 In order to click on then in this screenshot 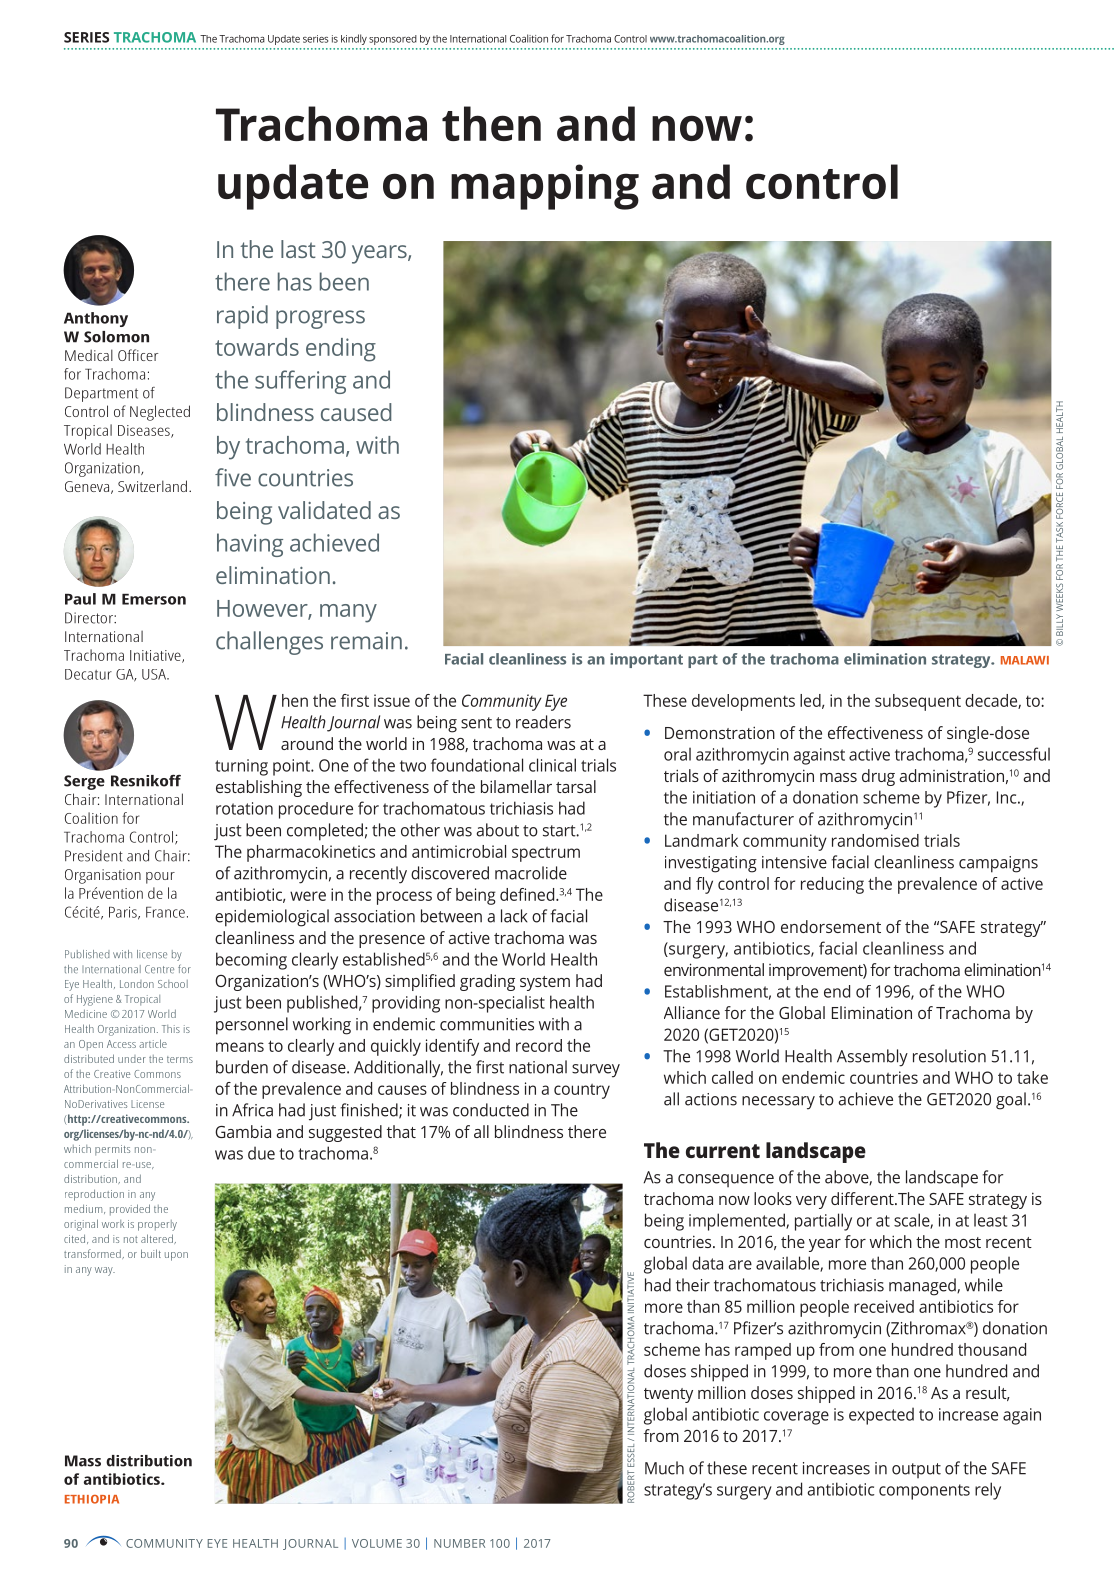, I will do `click(491, 123)`.
